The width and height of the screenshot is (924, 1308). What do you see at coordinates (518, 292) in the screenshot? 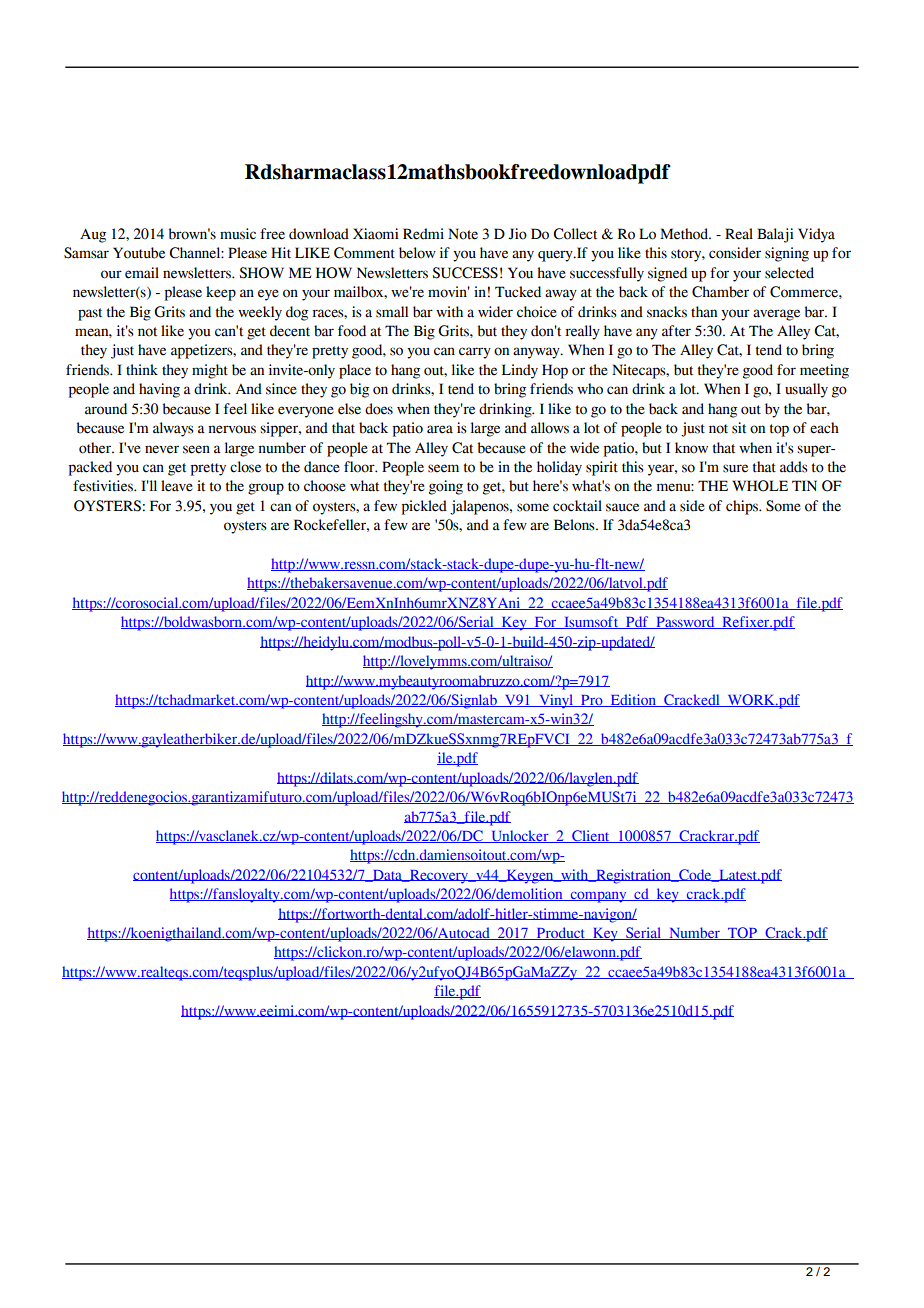
I see `Tucked` at bounding box center [518, 292].
